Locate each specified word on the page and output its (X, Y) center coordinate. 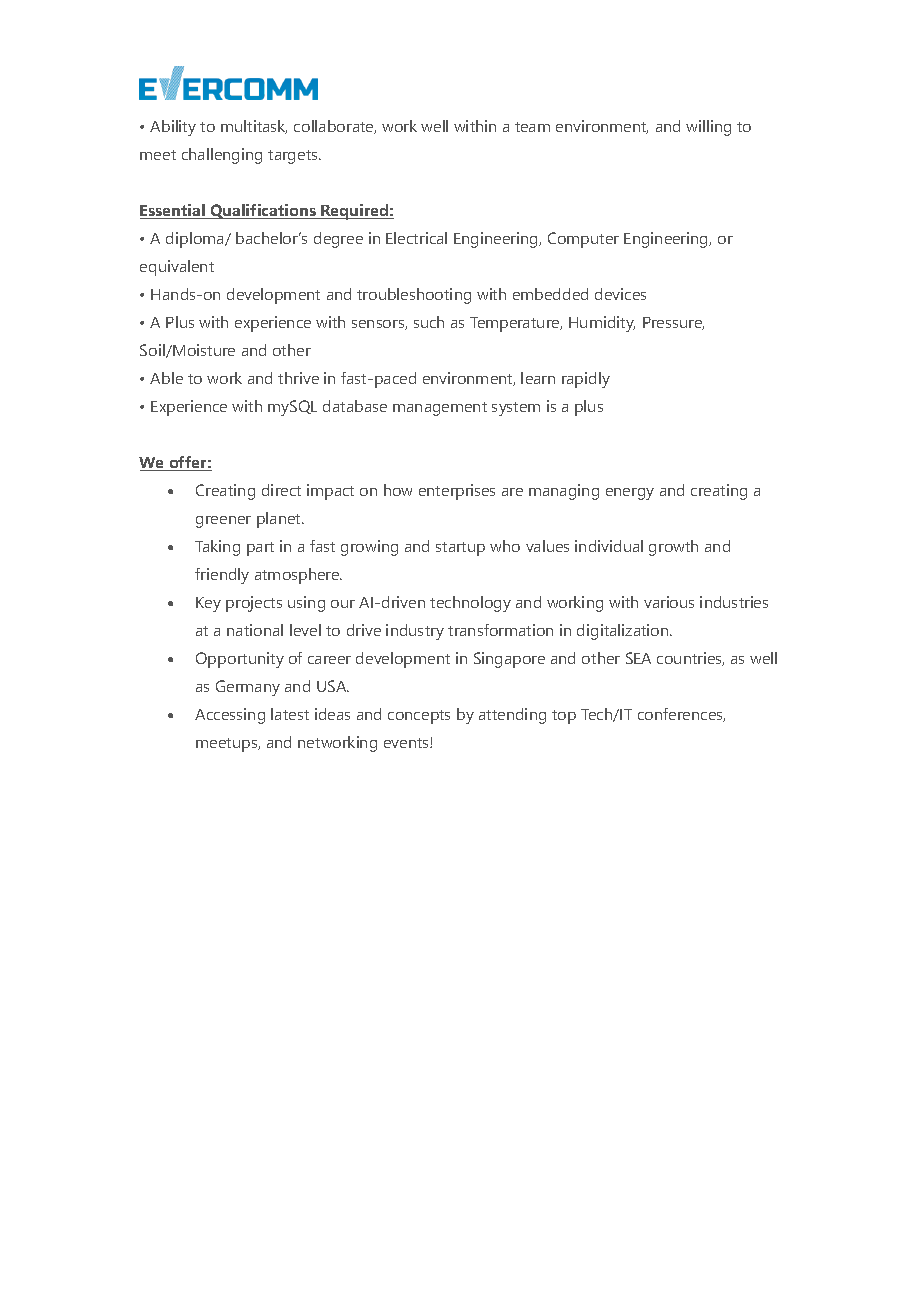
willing (708, 128)
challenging (222, 156)
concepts (419, 717)
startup (460, 549)
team (532, 127)
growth (673, 548)
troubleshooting (414, 296)
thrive (298, 378)
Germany (248, 688)
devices (620, 294)
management (440, 409)
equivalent (177, 268)
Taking (217, 548)
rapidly (586, 380)
